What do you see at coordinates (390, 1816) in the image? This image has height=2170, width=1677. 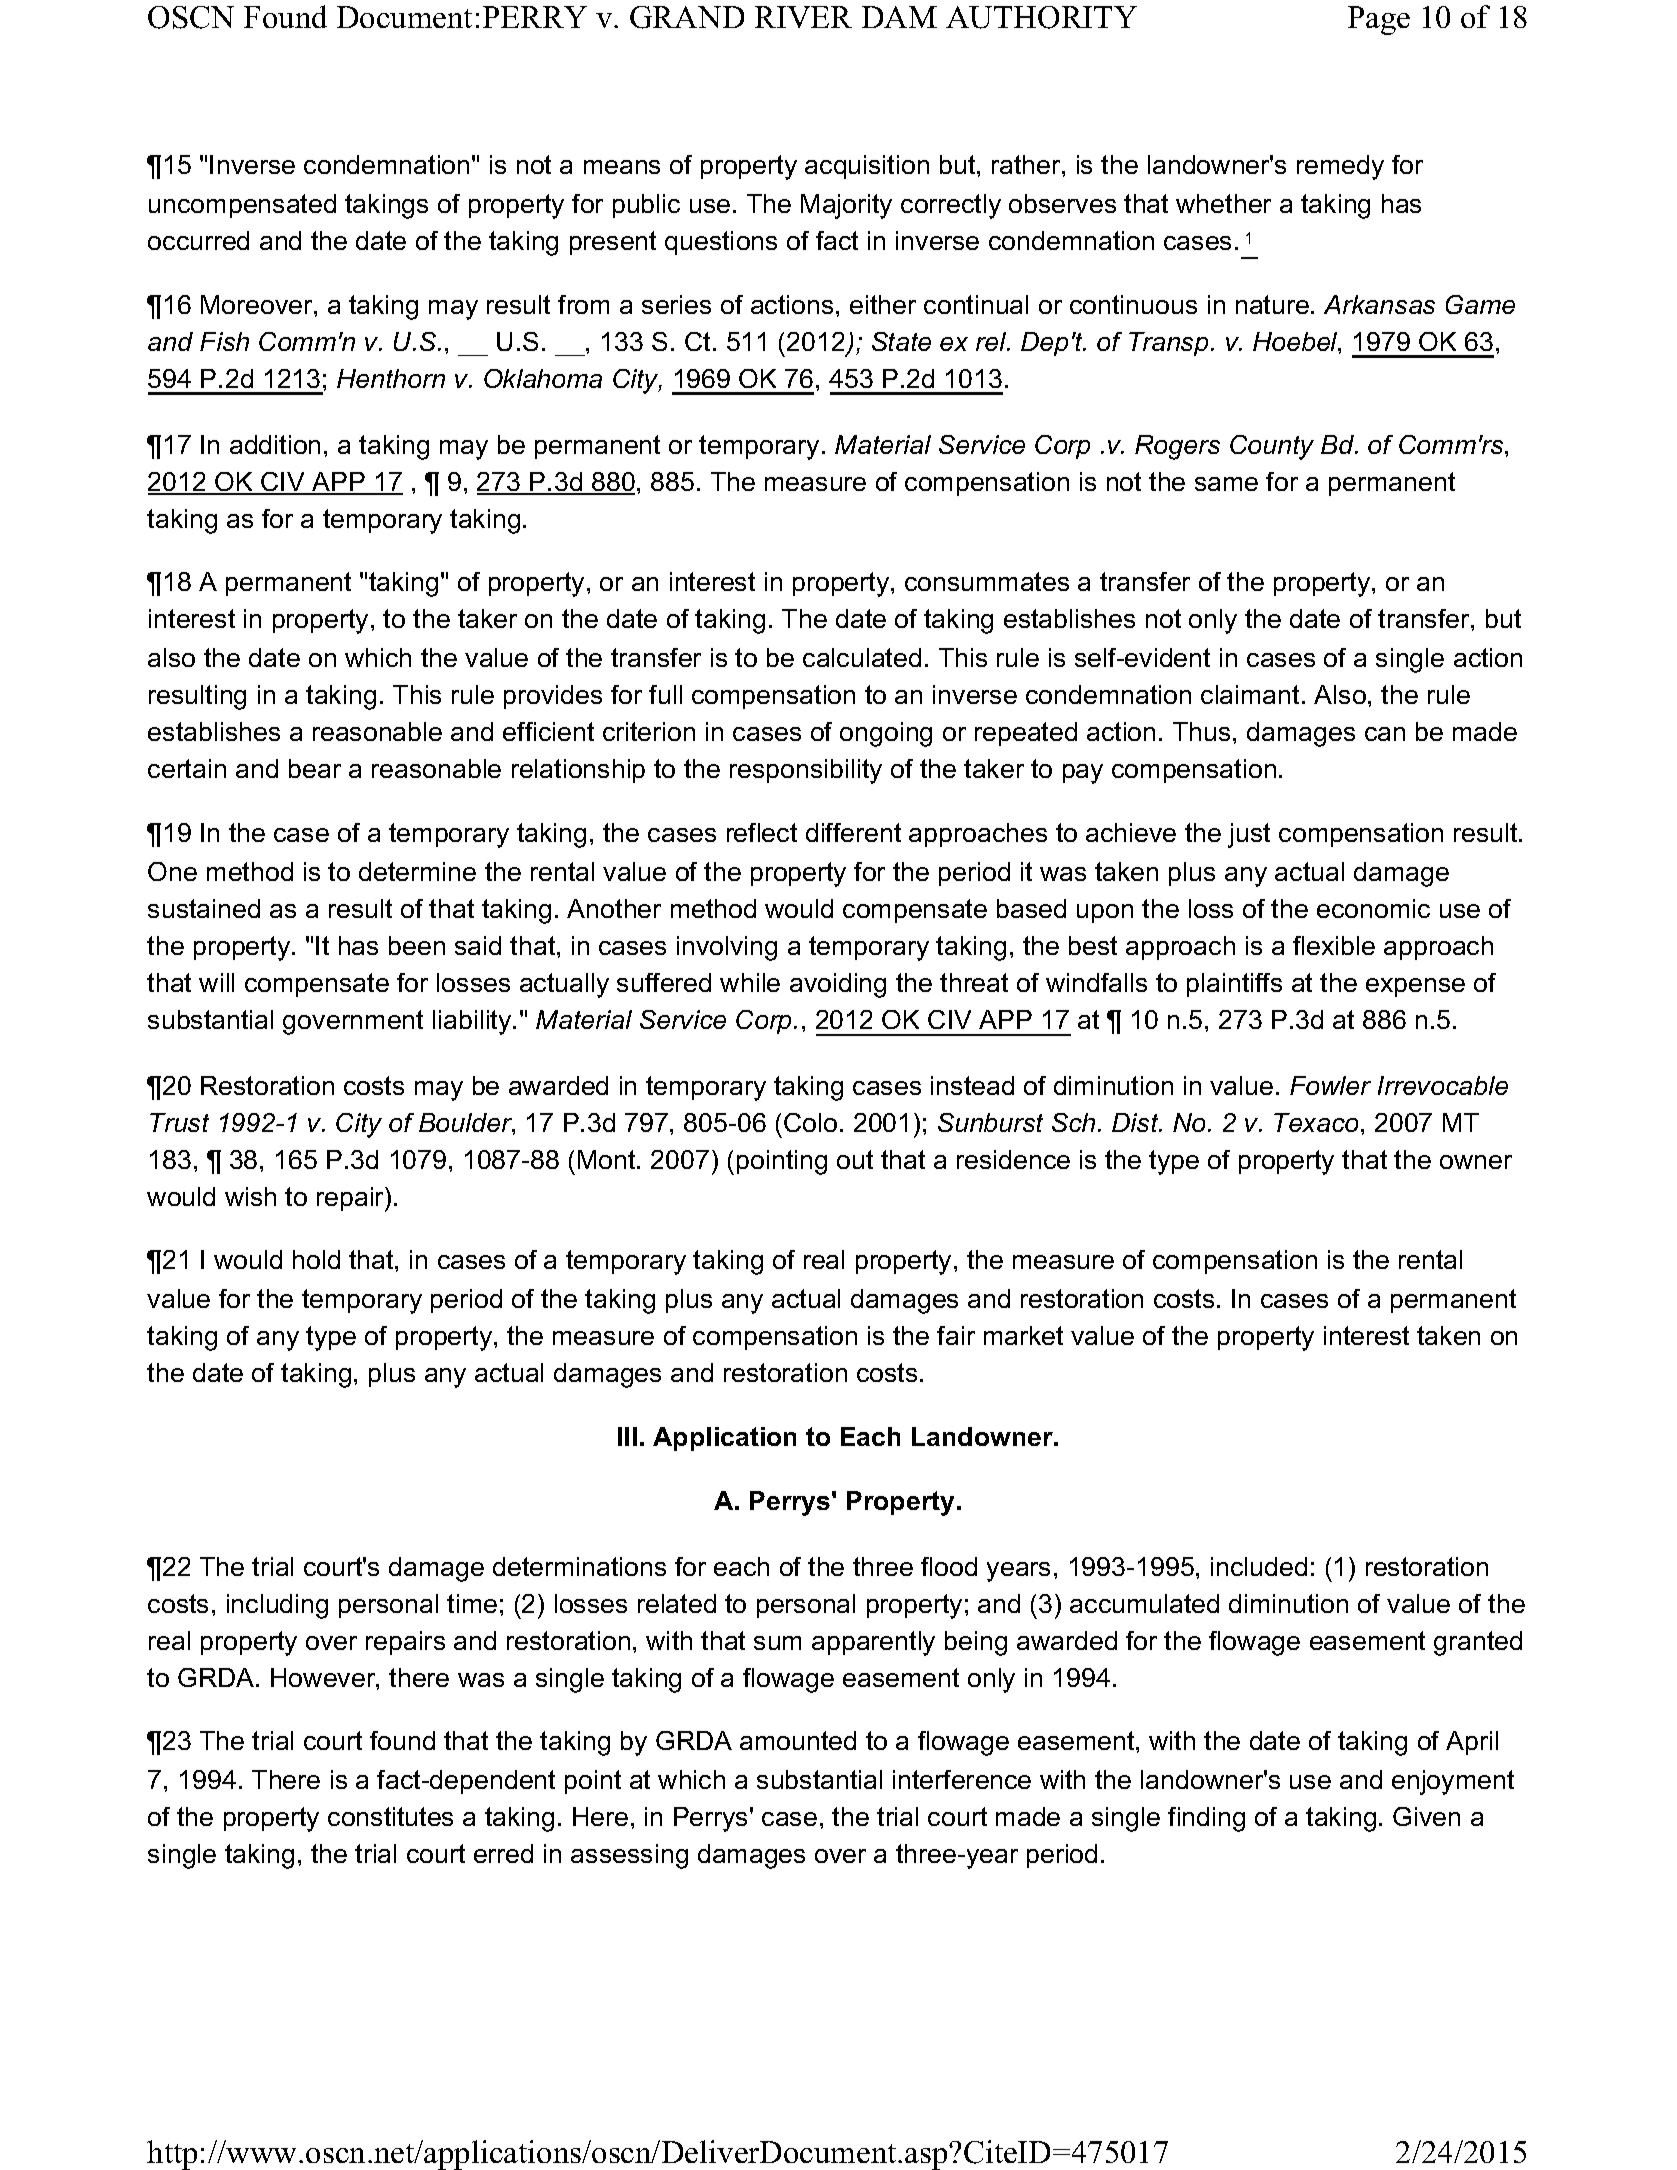 I see `constitutes` at bounding box center [390, 1816].
